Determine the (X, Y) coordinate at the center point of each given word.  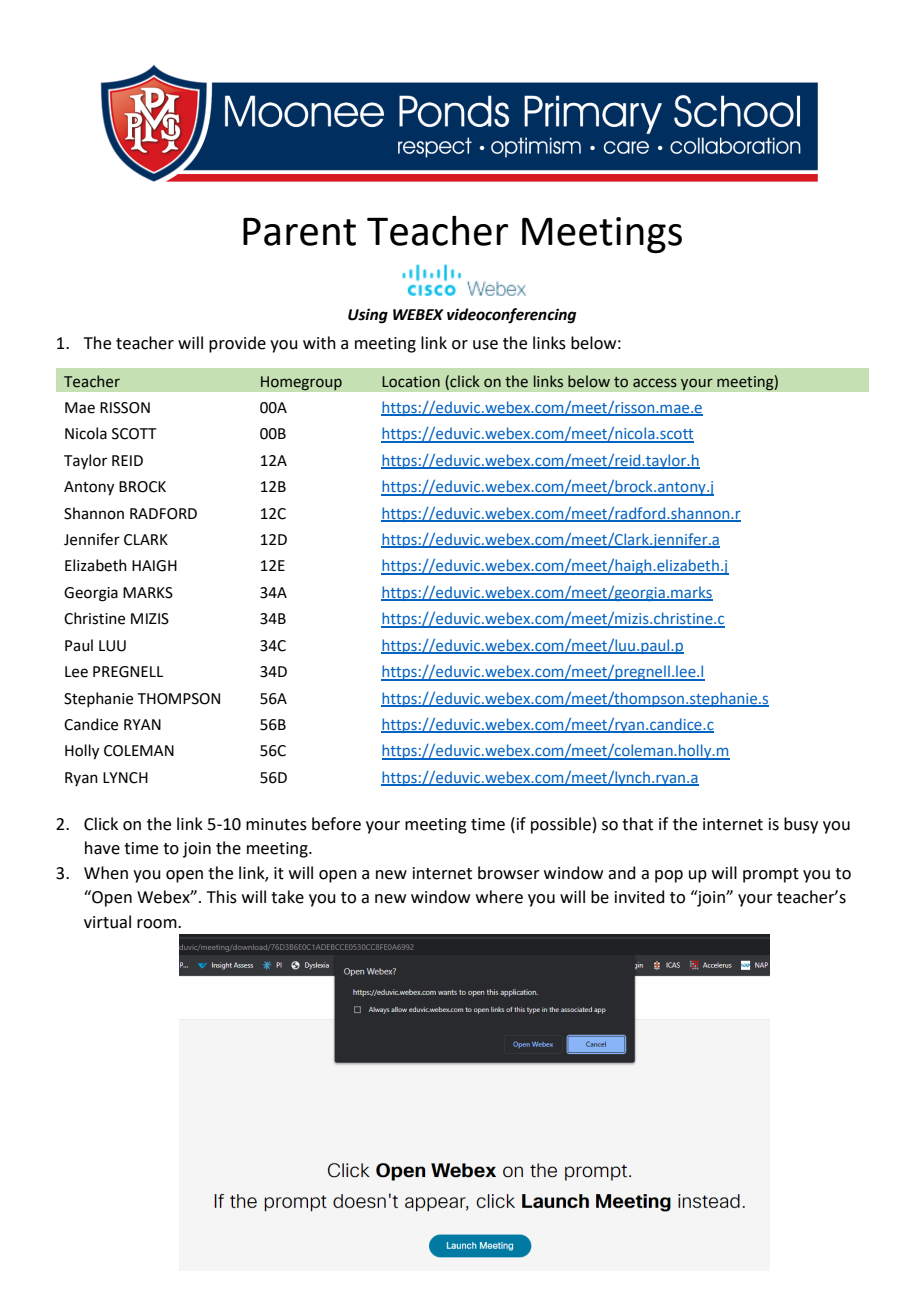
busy (801, 825)
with (319, 343)
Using (368, 316)
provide (237, 344)
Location (411, 382)
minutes (276, 824)
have (102, 848)
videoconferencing (511, 316)
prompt (771, 875)
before (336, 824)
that (637, 824)
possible (561, 825)
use (485, 345)
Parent (299, 232)
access (655, 383)
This (222, 897)
